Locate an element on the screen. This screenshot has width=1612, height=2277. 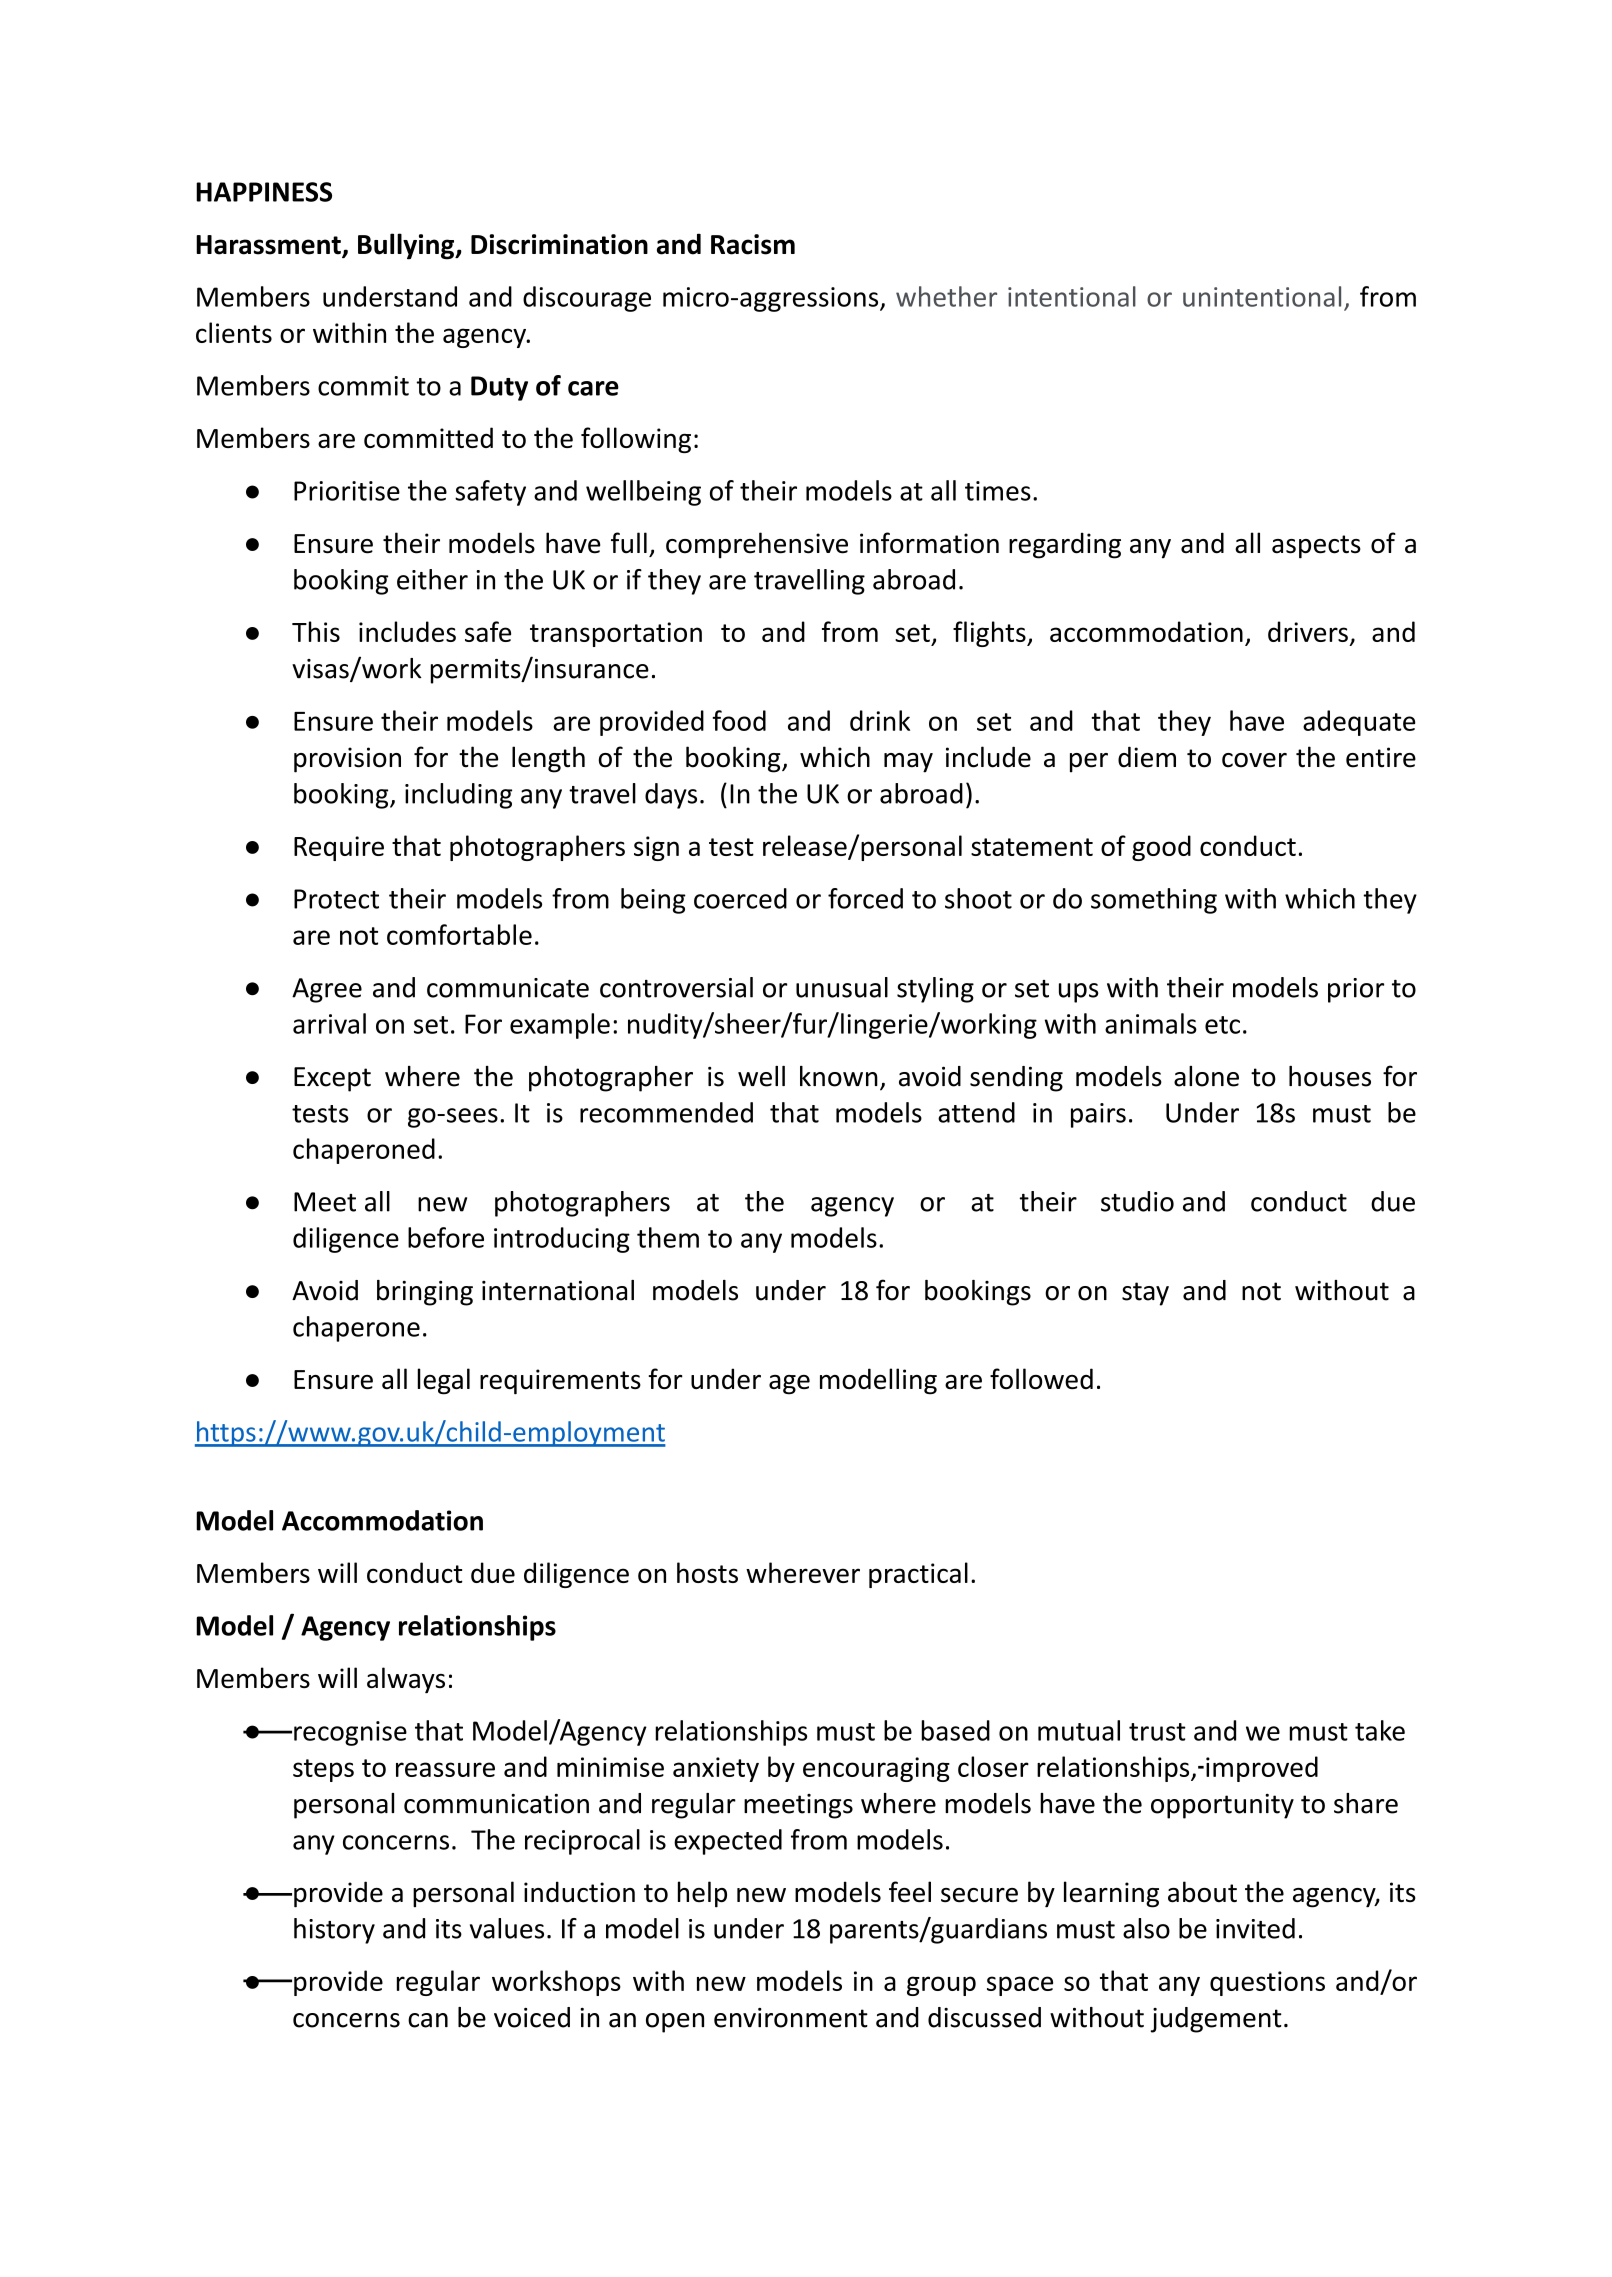
known is located at coordinates (839, 1076).
